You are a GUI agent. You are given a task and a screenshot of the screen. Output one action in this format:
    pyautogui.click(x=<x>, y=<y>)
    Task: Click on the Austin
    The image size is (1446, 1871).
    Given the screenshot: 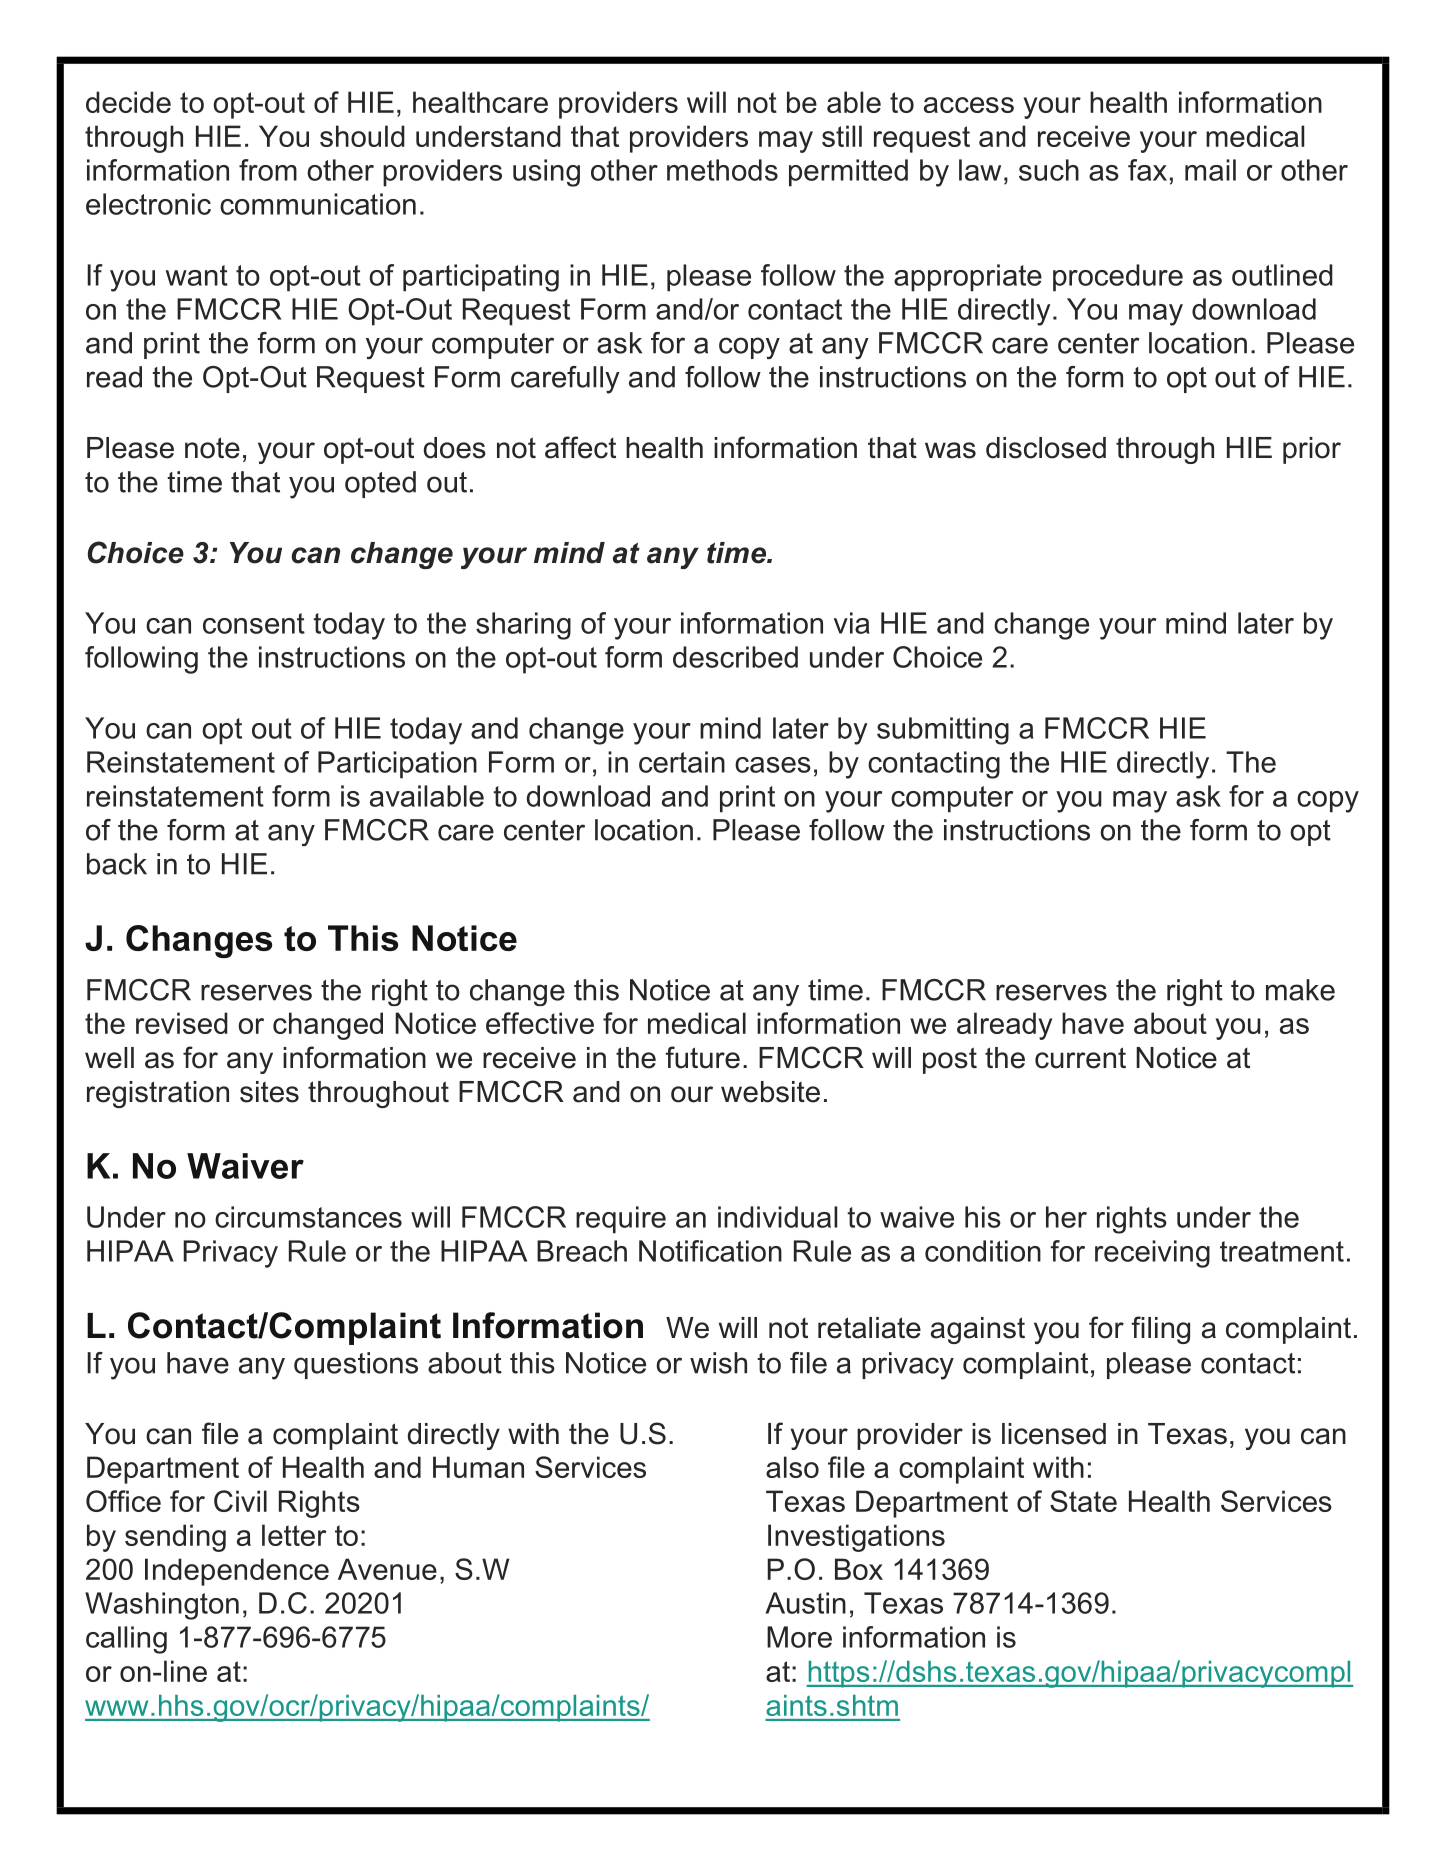 What is the action you would take?
    pyautogui.click(x=805, y=1603)
